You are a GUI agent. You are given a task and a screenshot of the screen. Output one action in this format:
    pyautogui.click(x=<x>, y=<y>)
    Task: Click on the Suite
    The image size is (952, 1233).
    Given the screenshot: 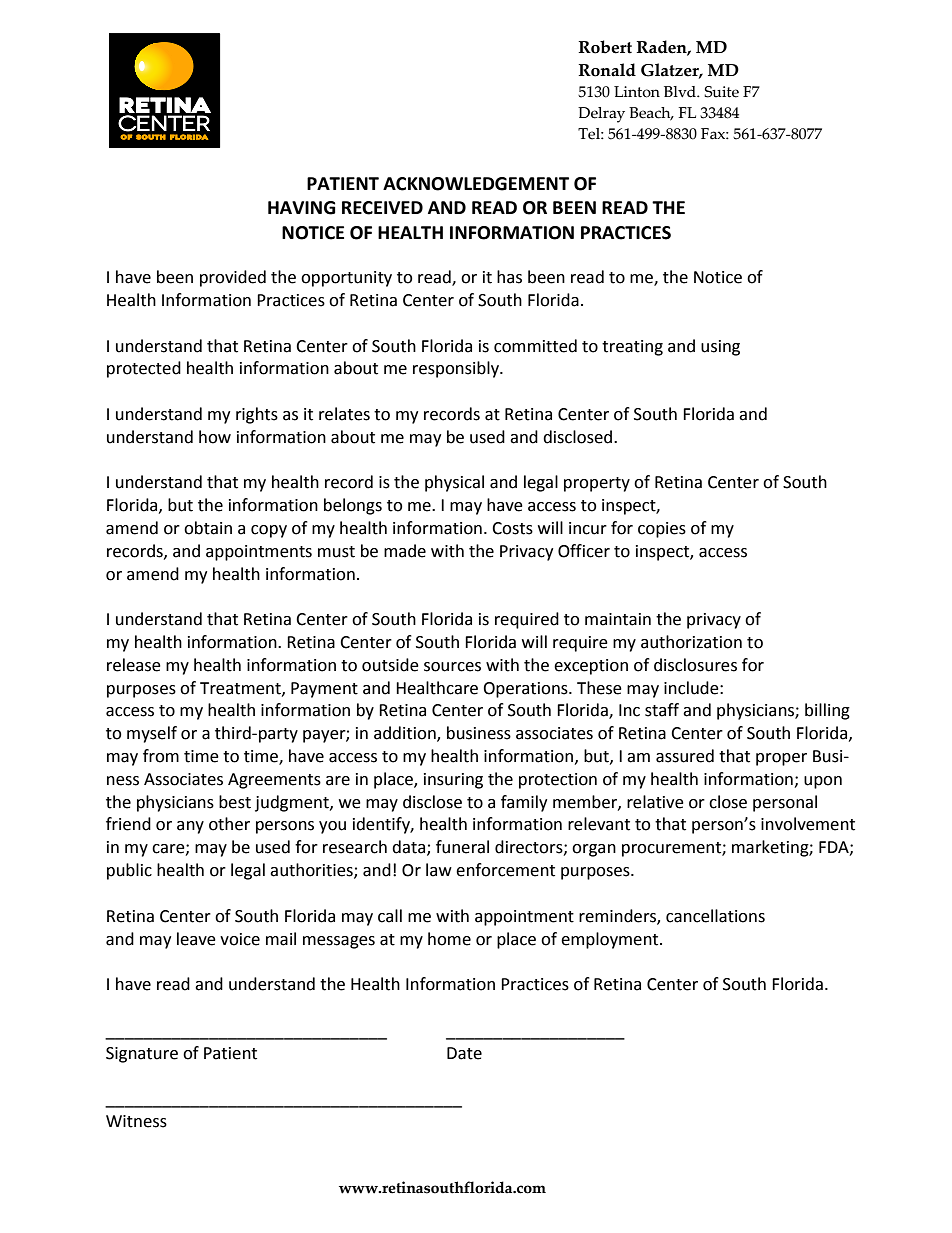 What is the action you would take?
    pyautogui.click(x=721, y=92)
